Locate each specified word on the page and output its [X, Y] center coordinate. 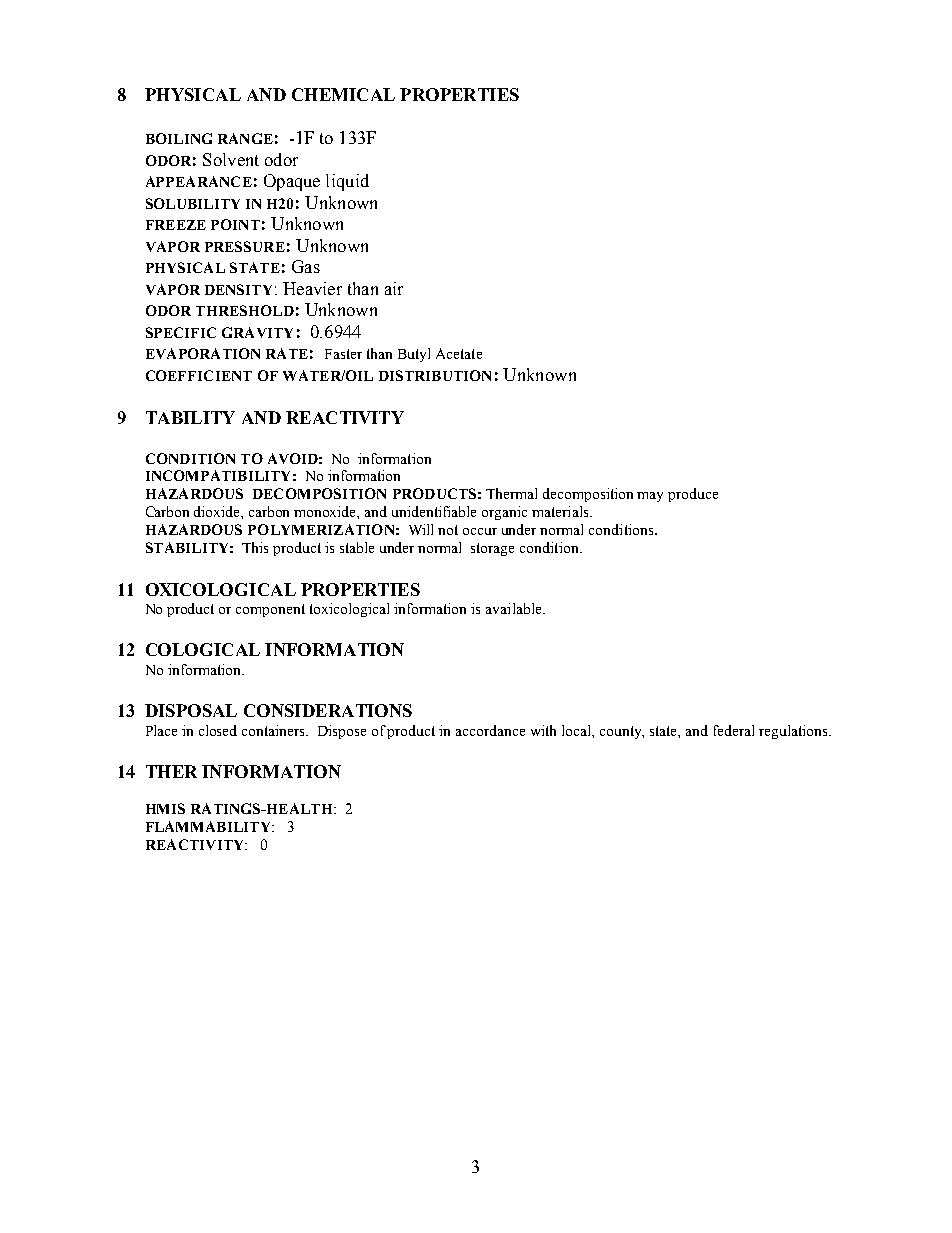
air [394, 288]
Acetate [459, 353]
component [270, 610]
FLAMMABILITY [209, 826]
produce [693, 495]
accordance [490, 730]
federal [734, 730]
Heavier [312, 288]
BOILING [179, 138]
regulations [794, 732]
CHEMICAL [343, 94]
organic [504, 513]
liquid [347, 182]
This [255, 547]
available [515, 608]
